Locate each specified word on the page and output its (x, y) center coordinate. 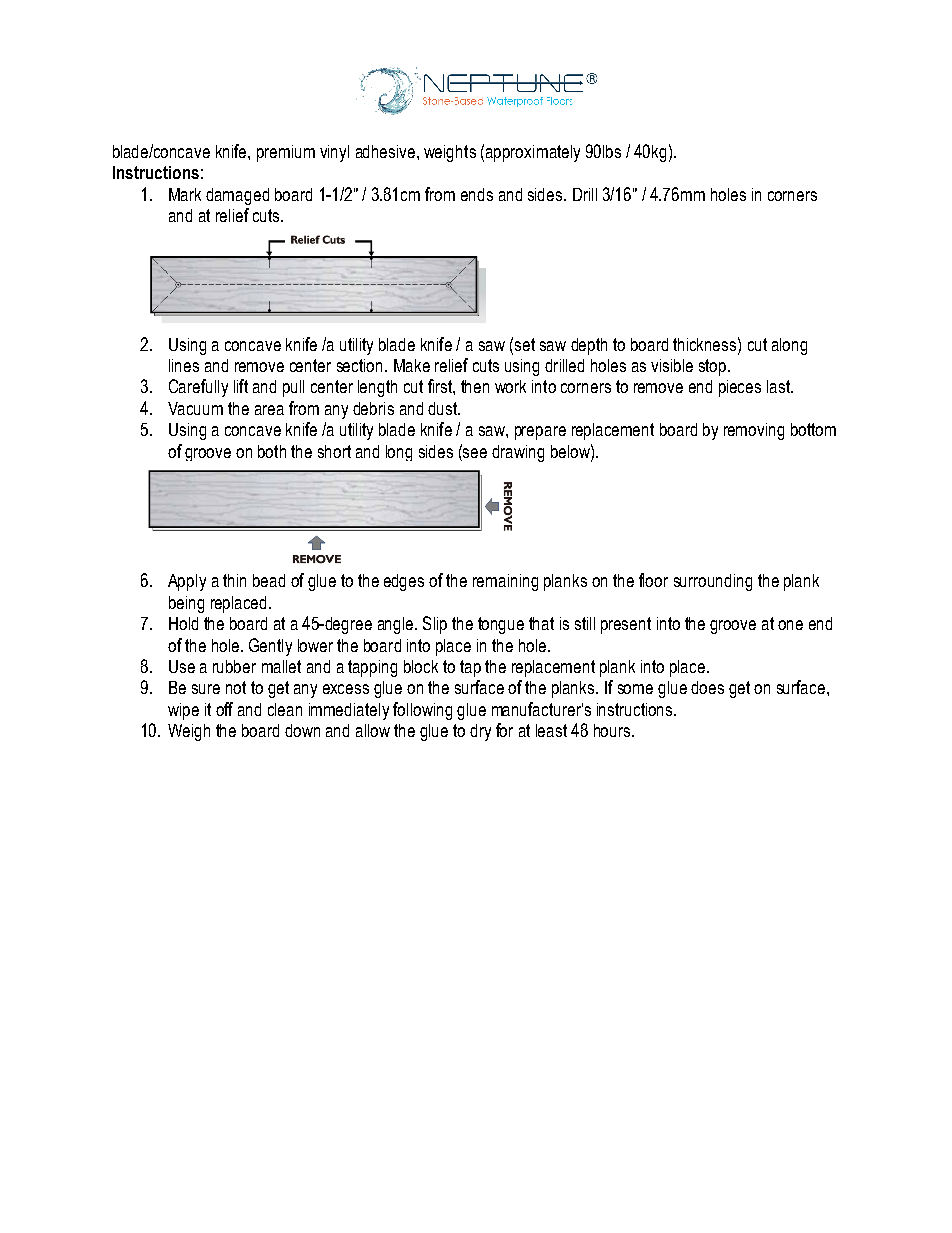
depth (589, 346)
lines (184, 365)
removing (754, 431)
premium (286, 153)
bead (269, 580)
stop (714, 367)
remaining (505, 582)
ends (477, 194)
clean (285, 709)
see (474, 451)
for (504, 730)
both (272, 451)
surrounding (713, 582)
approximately (533, 153)
